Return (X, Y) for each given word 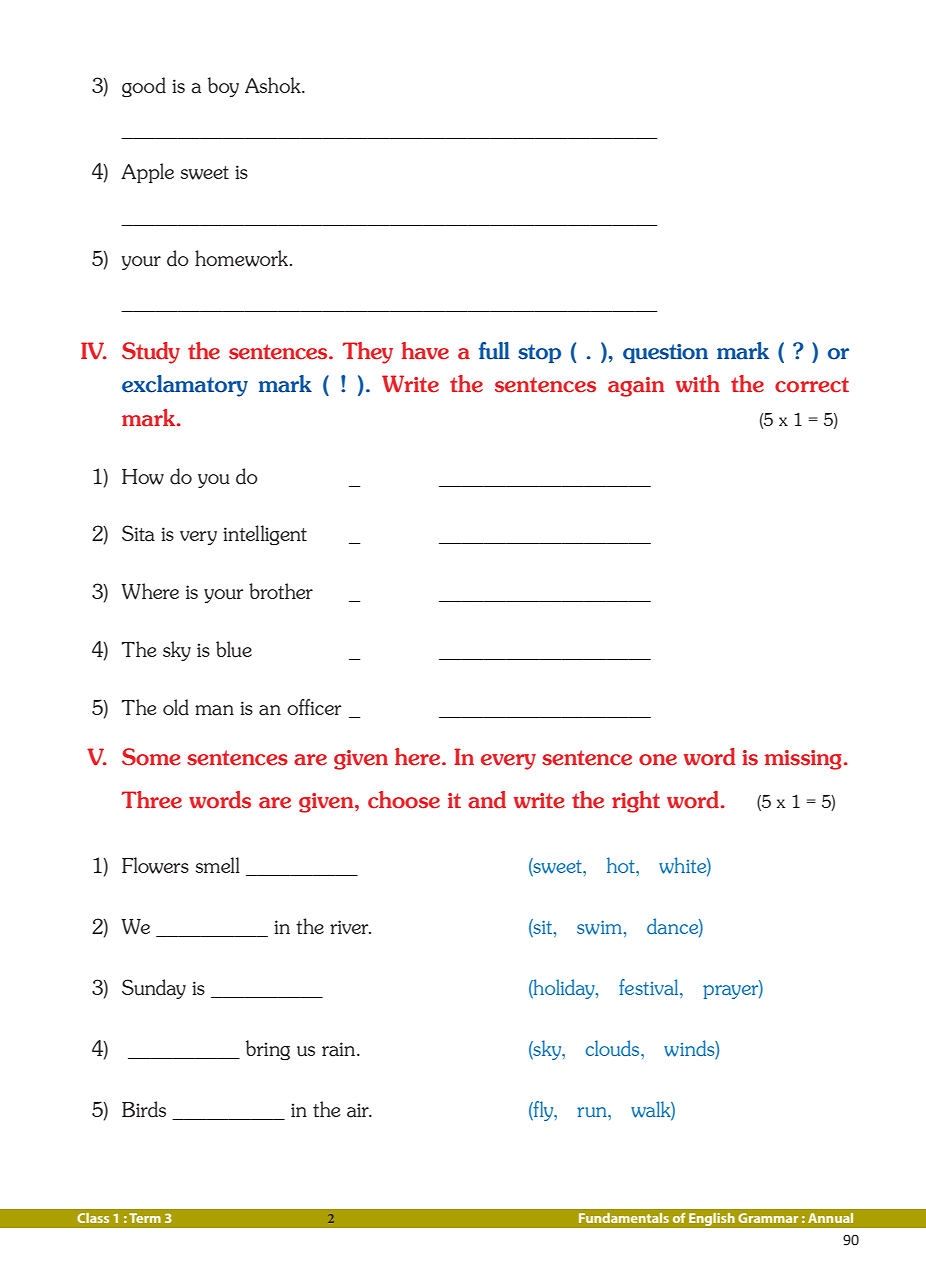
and (487, 800)
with (698, 384)
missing (803, 760)
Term (145, 1218)
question (665, 353)
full (494, 351)
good (144, 87)
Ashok (274, 85)
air (359, 1110)
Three (152, 800)
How (143, 477)
